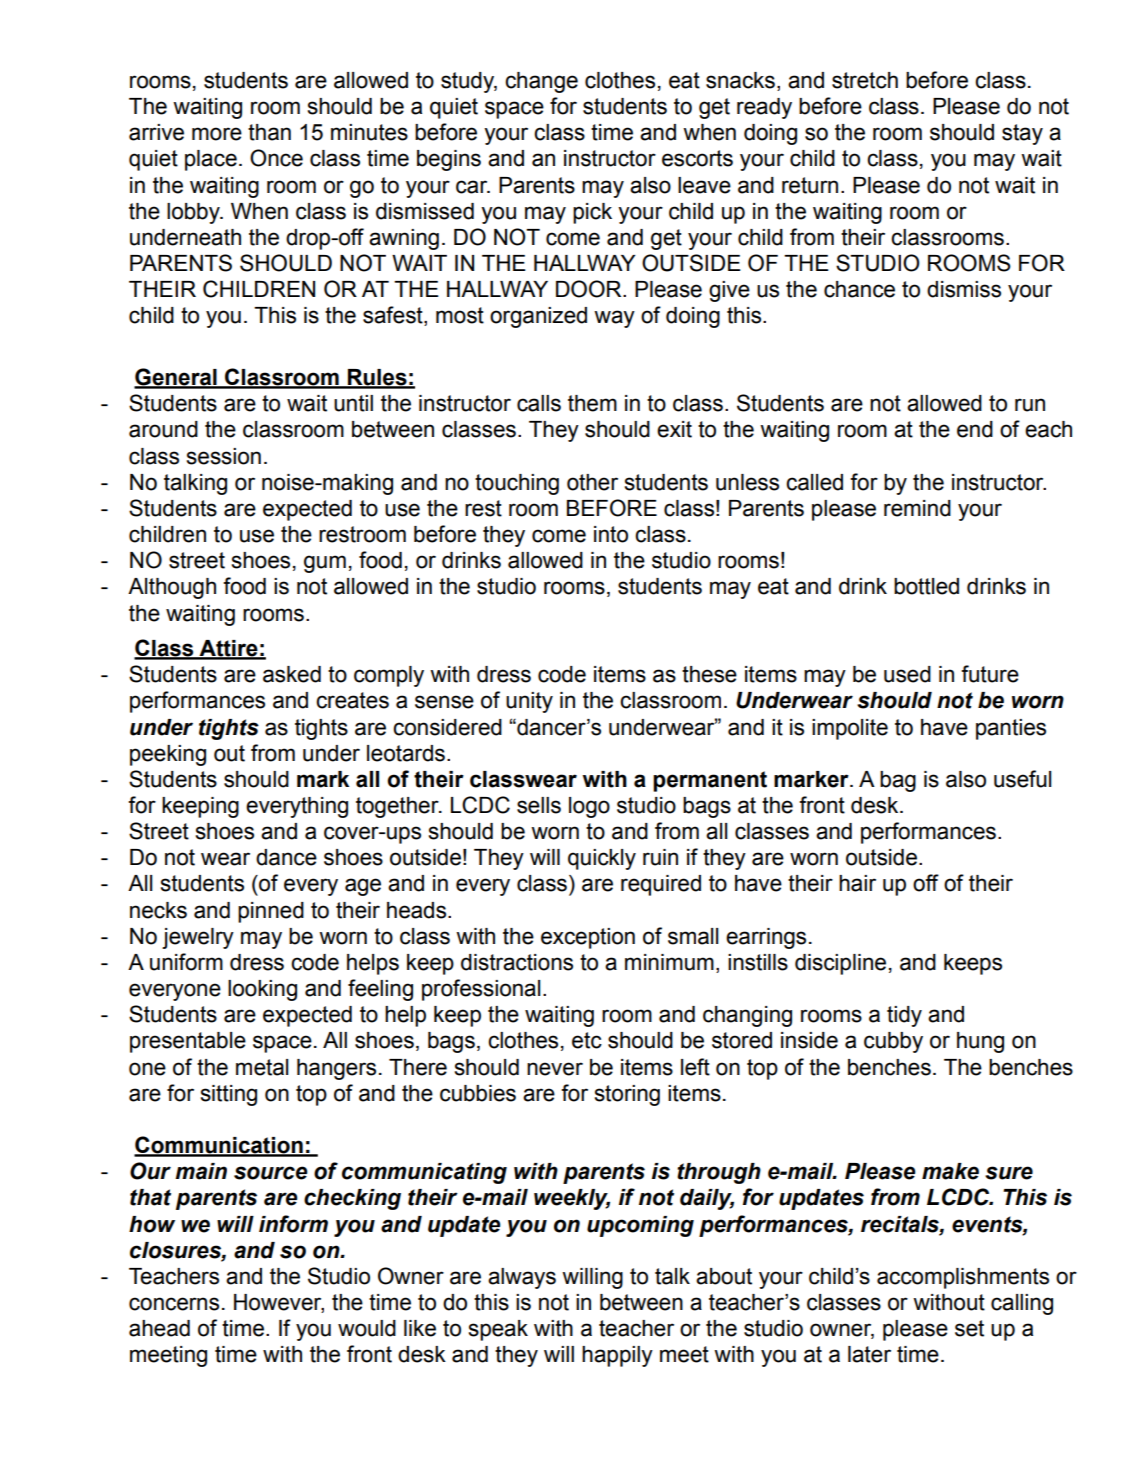 This screenshot has width=1144, height=1480. Describe the element at coordinates (969, 1328) in the screenshot. I see `set` at that location.
